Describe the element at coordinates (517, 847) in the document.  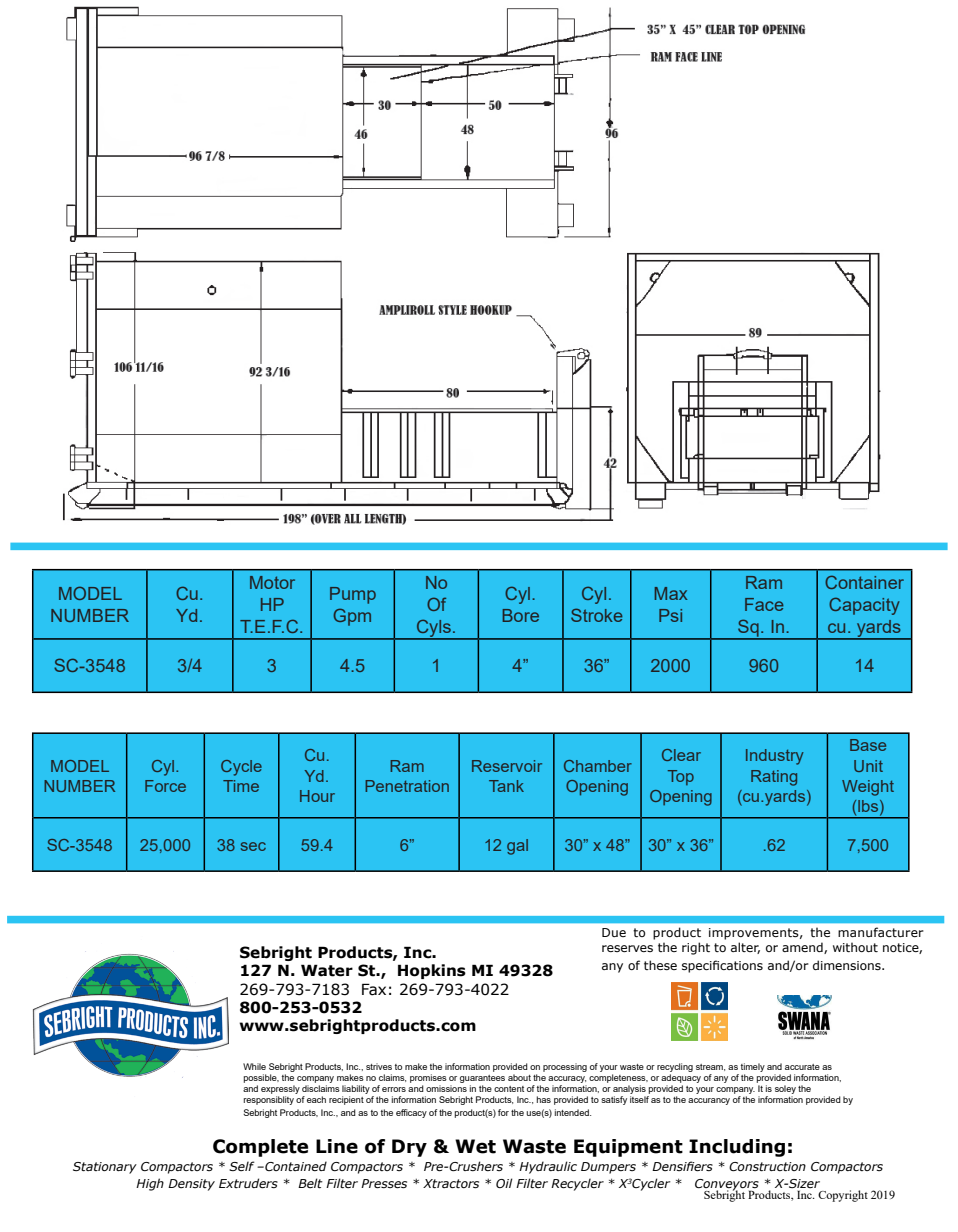
I see `gal` at that location.
